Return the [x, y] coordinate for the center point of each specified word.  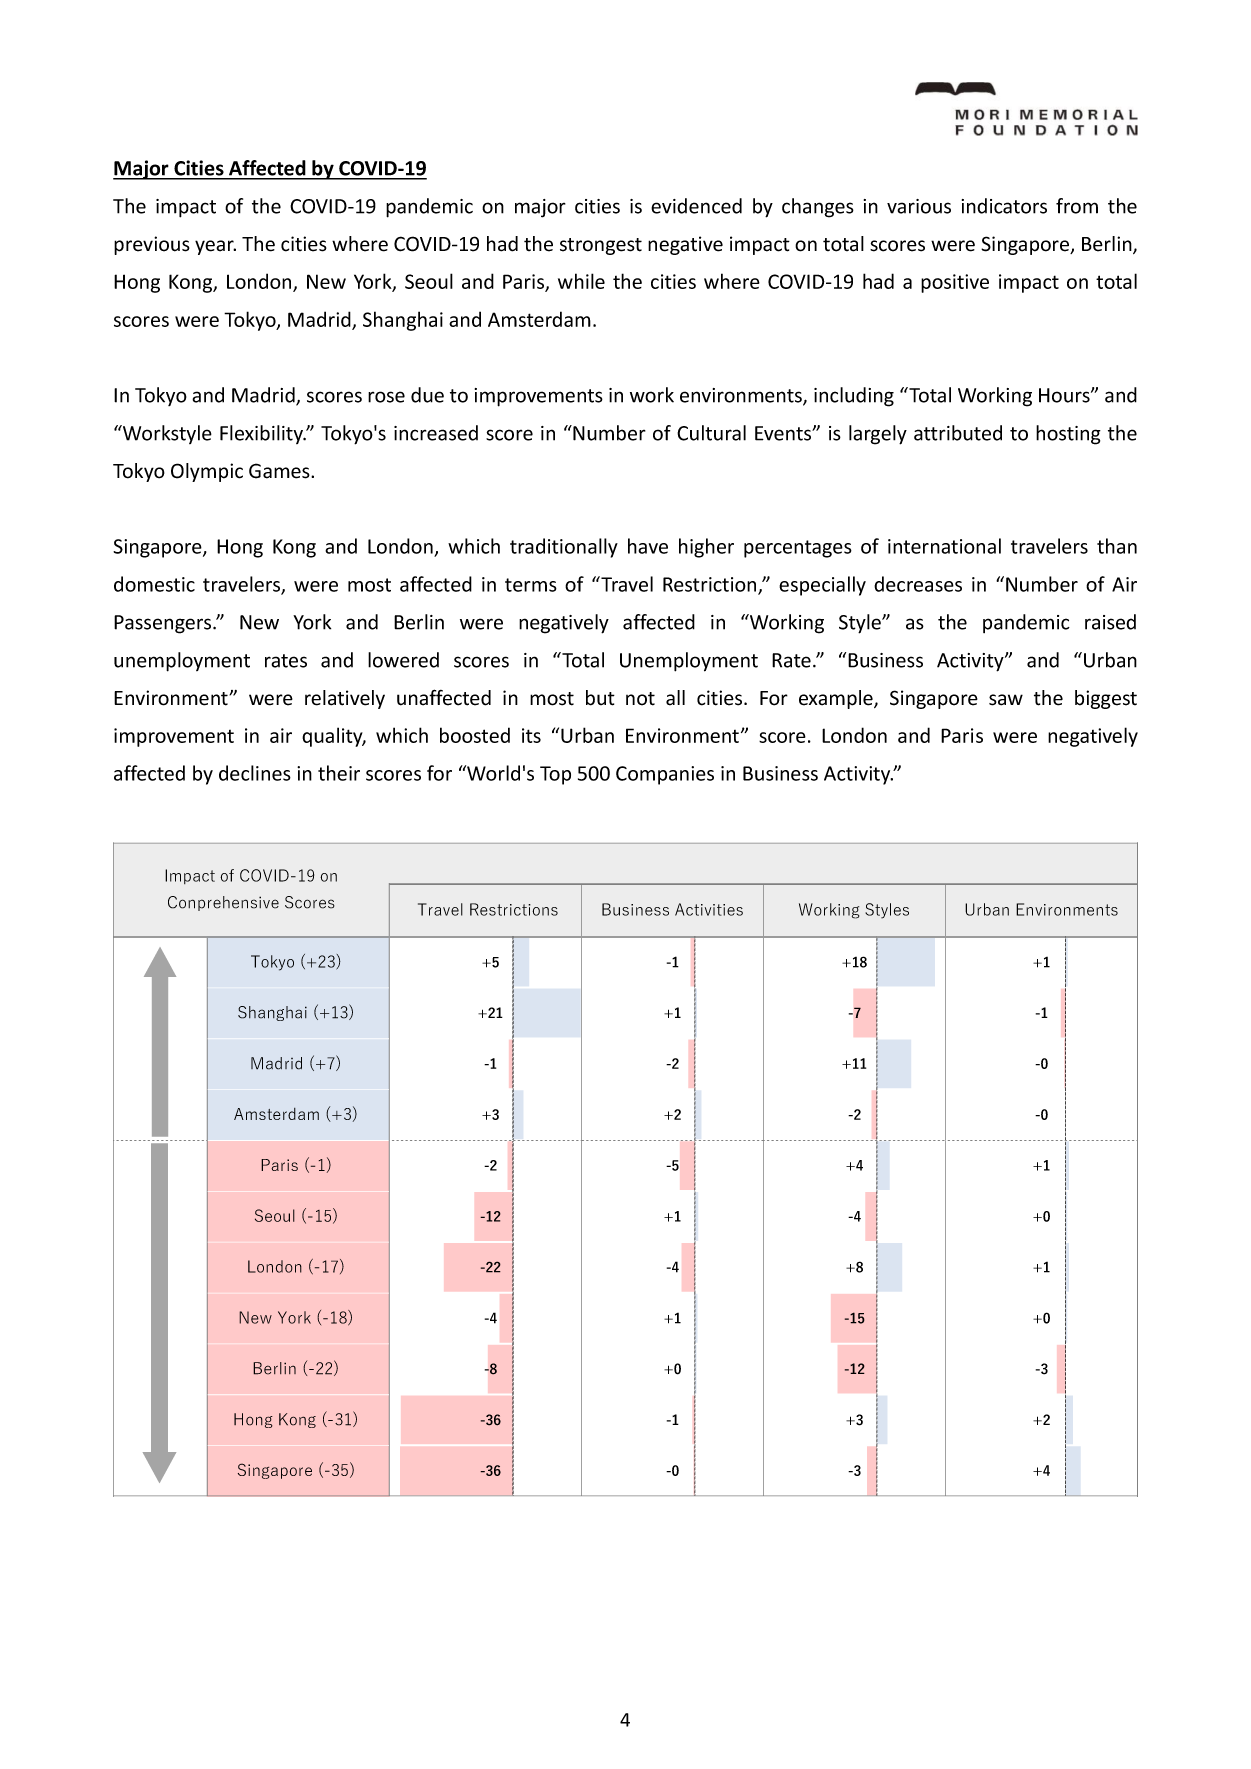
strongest [601, 246]
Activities [709, 909]
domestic [154, 584]
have [648, 546]
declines [255, 773]
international [944, 546]
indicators [1004, 206]
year [215, 247]
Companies [665, 775]
